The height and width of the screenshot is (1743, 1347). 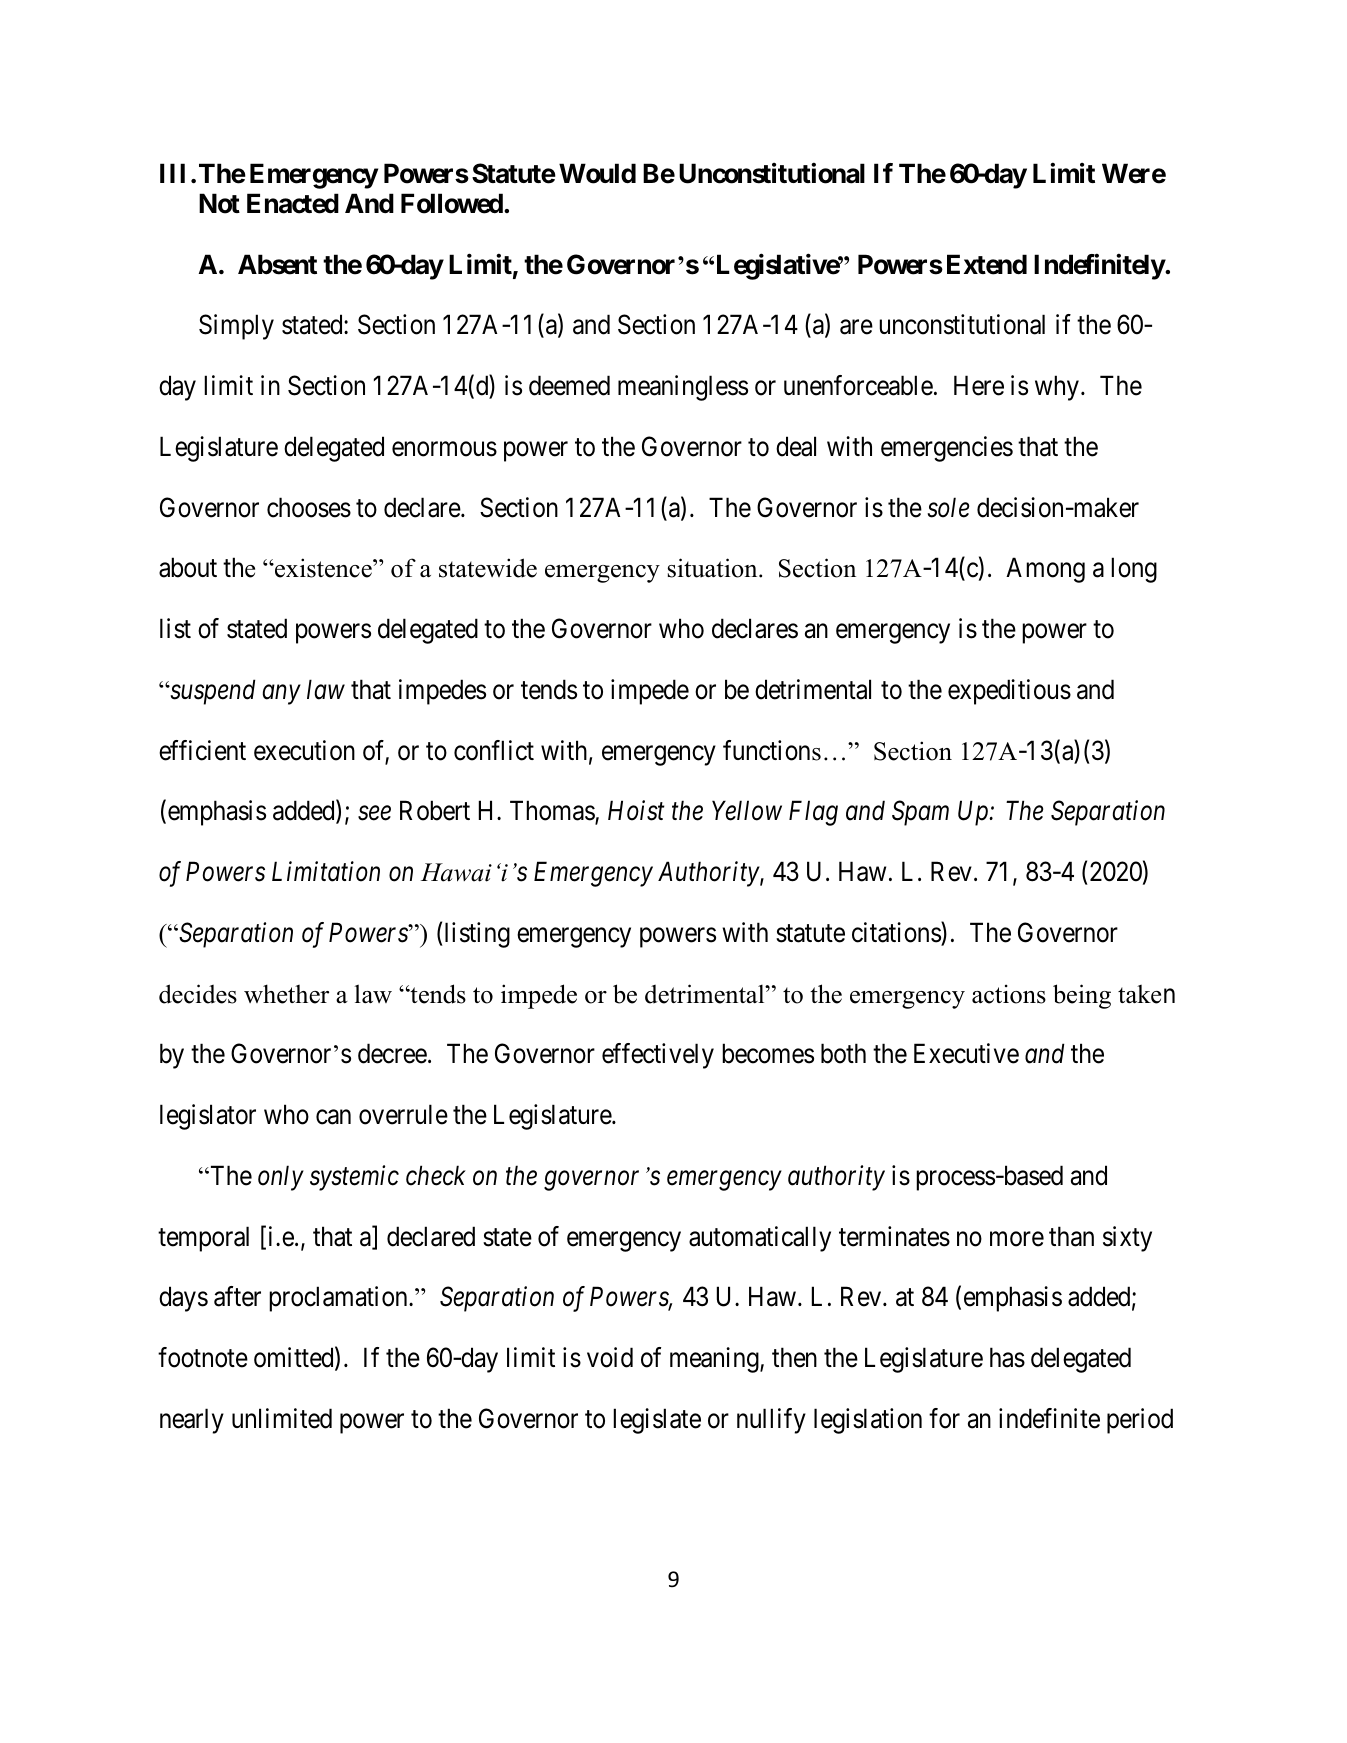 I want to click on Hoist, so click(x=636, y=811).
